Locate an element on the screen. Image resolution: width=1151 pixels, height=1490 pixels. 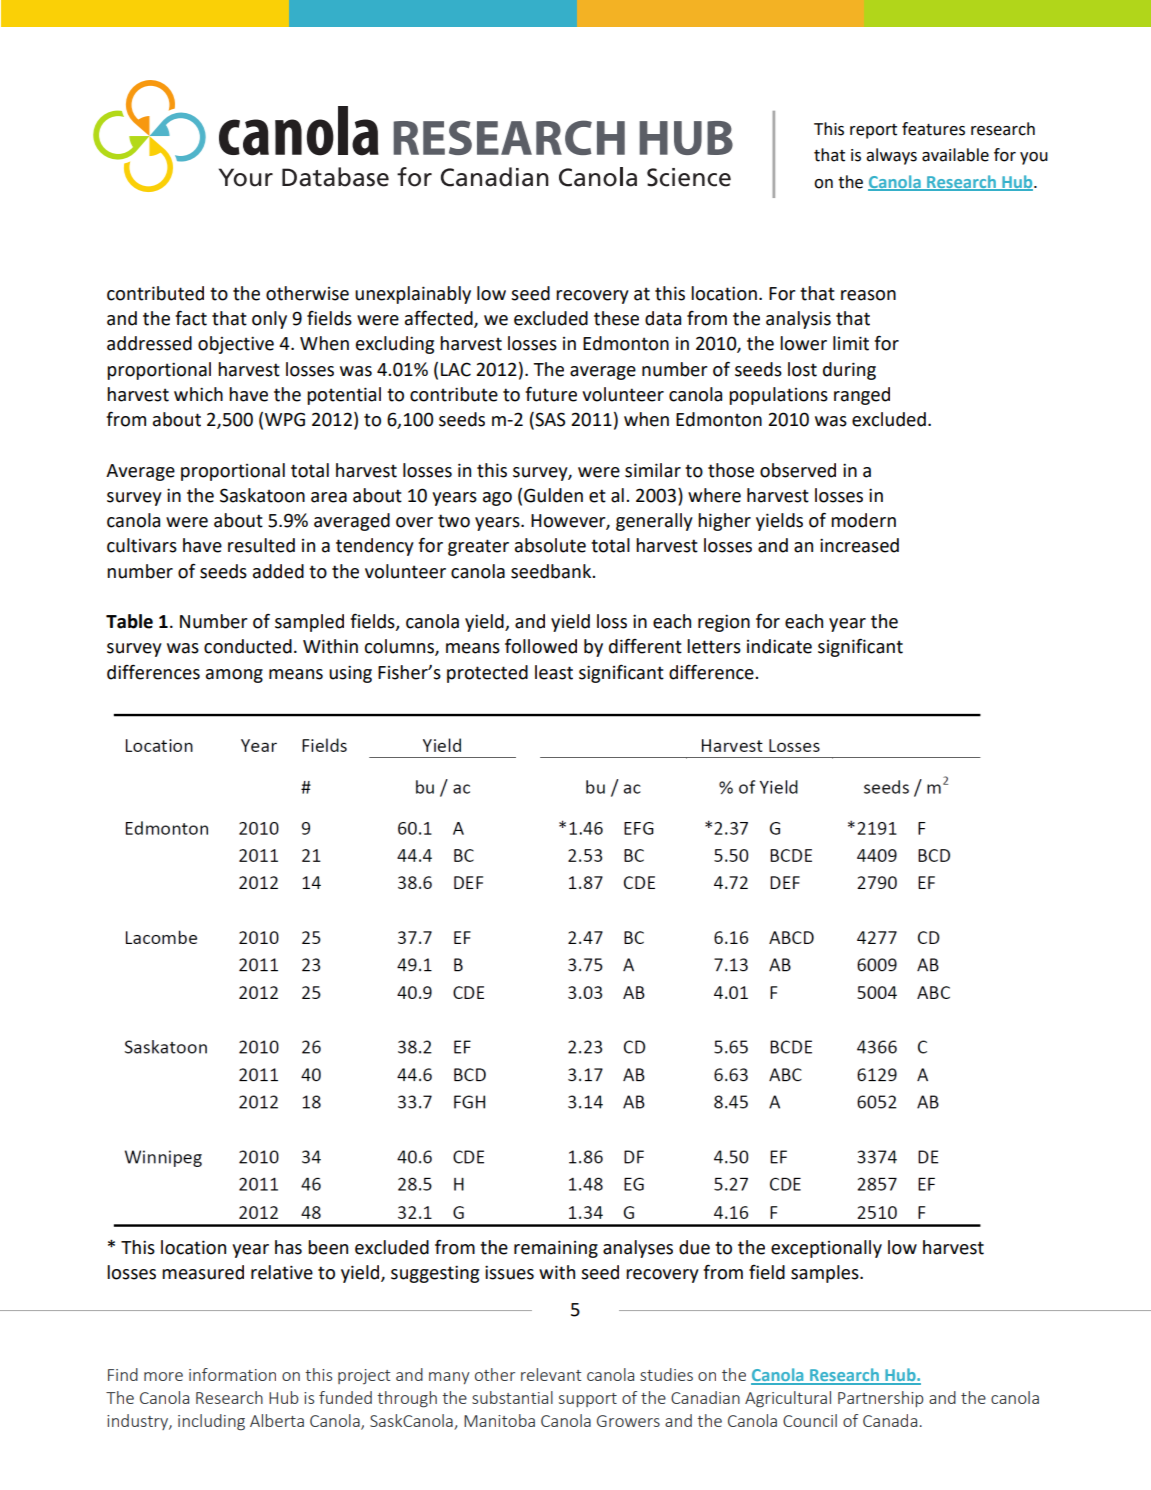
Partnership is located at coordinates (881, 1399).
